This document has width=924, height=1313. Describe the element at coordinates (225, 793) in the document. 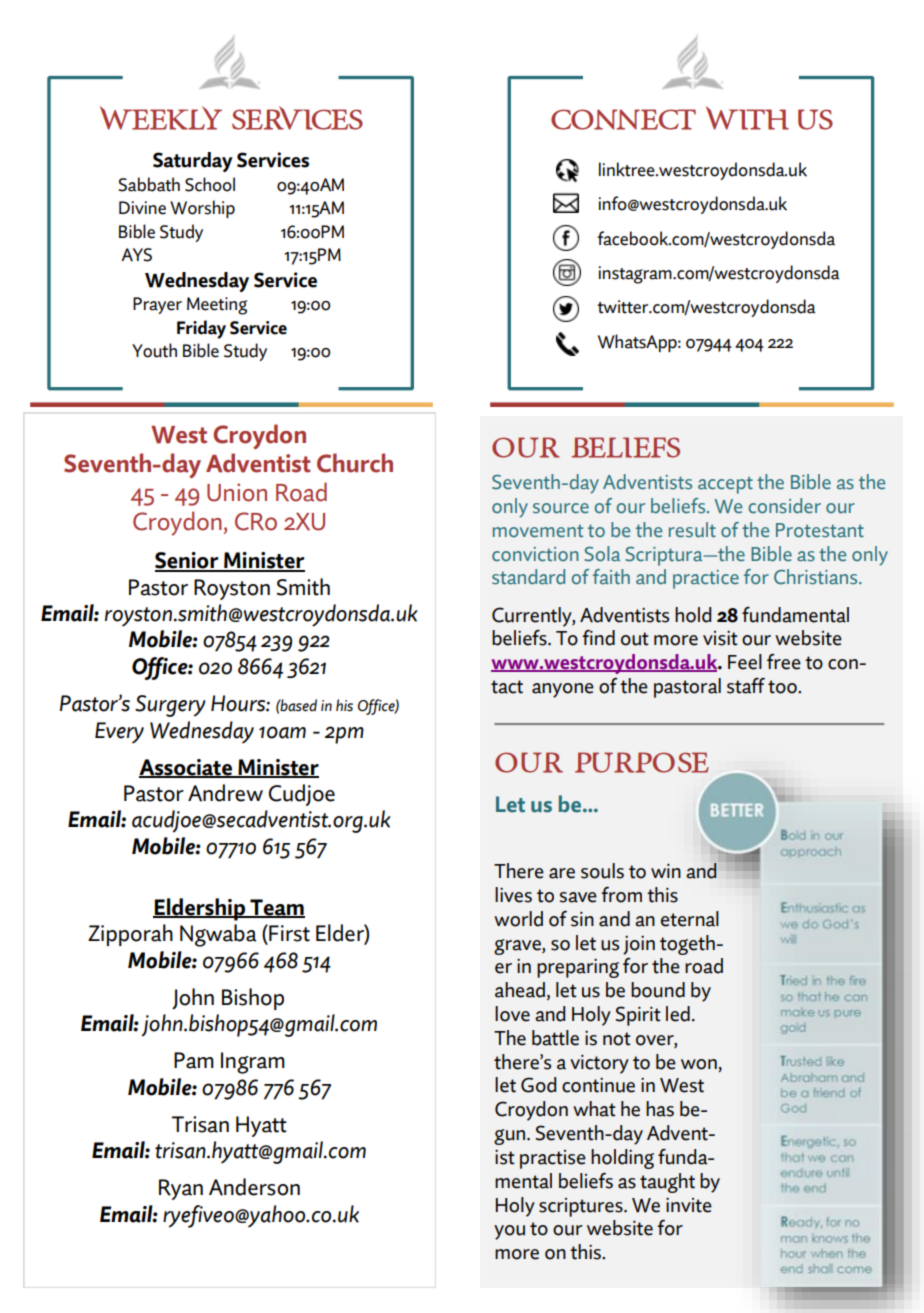

I see `Andrew` at that location.
